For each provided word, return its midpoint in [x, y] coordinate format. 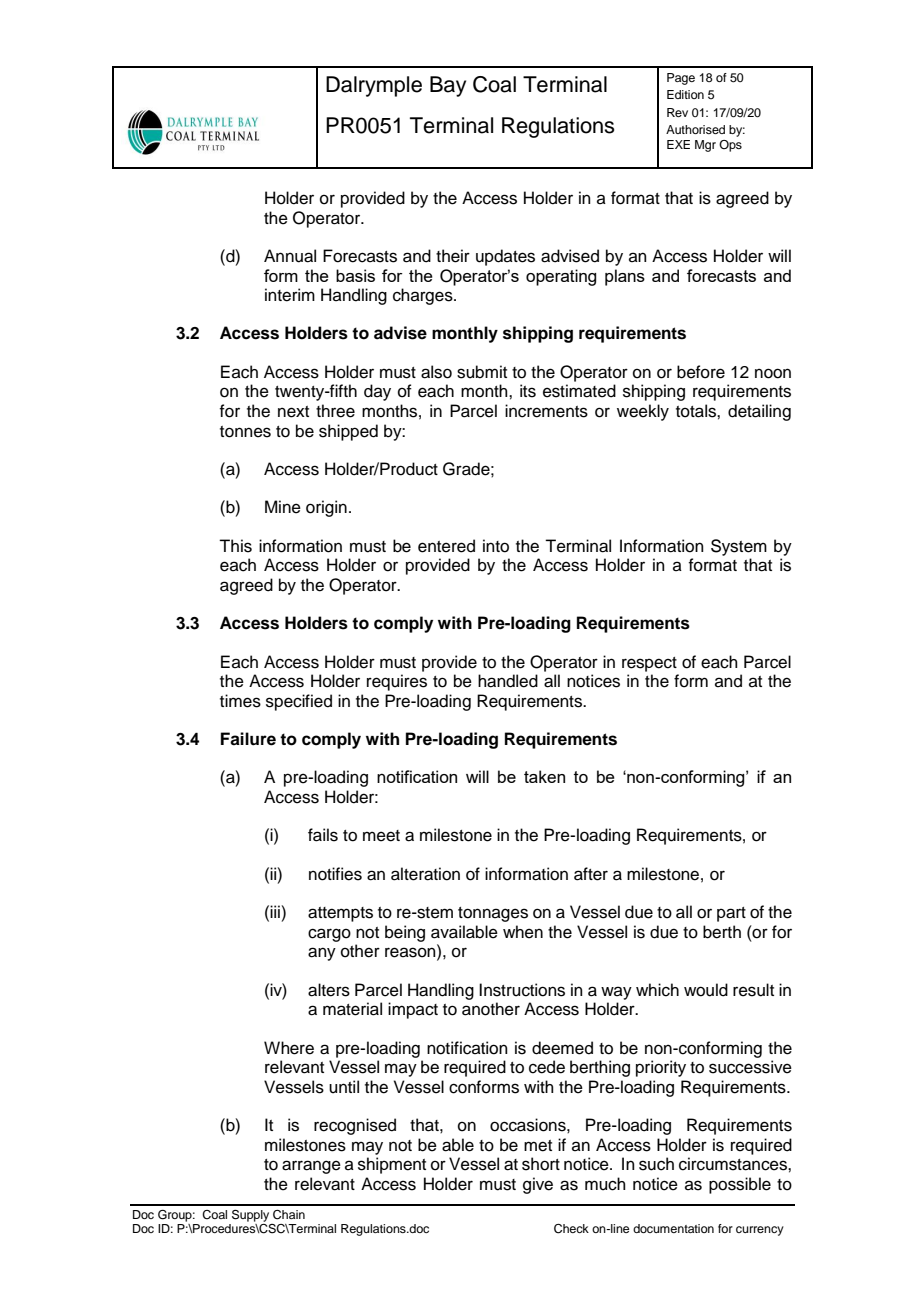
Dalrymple [374, 86]
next [293, 412]
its [528, 391]
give [538, 1185]
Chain [289, 1215]
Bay [448, 86]
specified [299, 702]
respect [649, 664]
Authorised [695, 129]
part [731, 914]
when [523, 932]
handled [508, 681]
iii [276, 911]
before [701, 372]
